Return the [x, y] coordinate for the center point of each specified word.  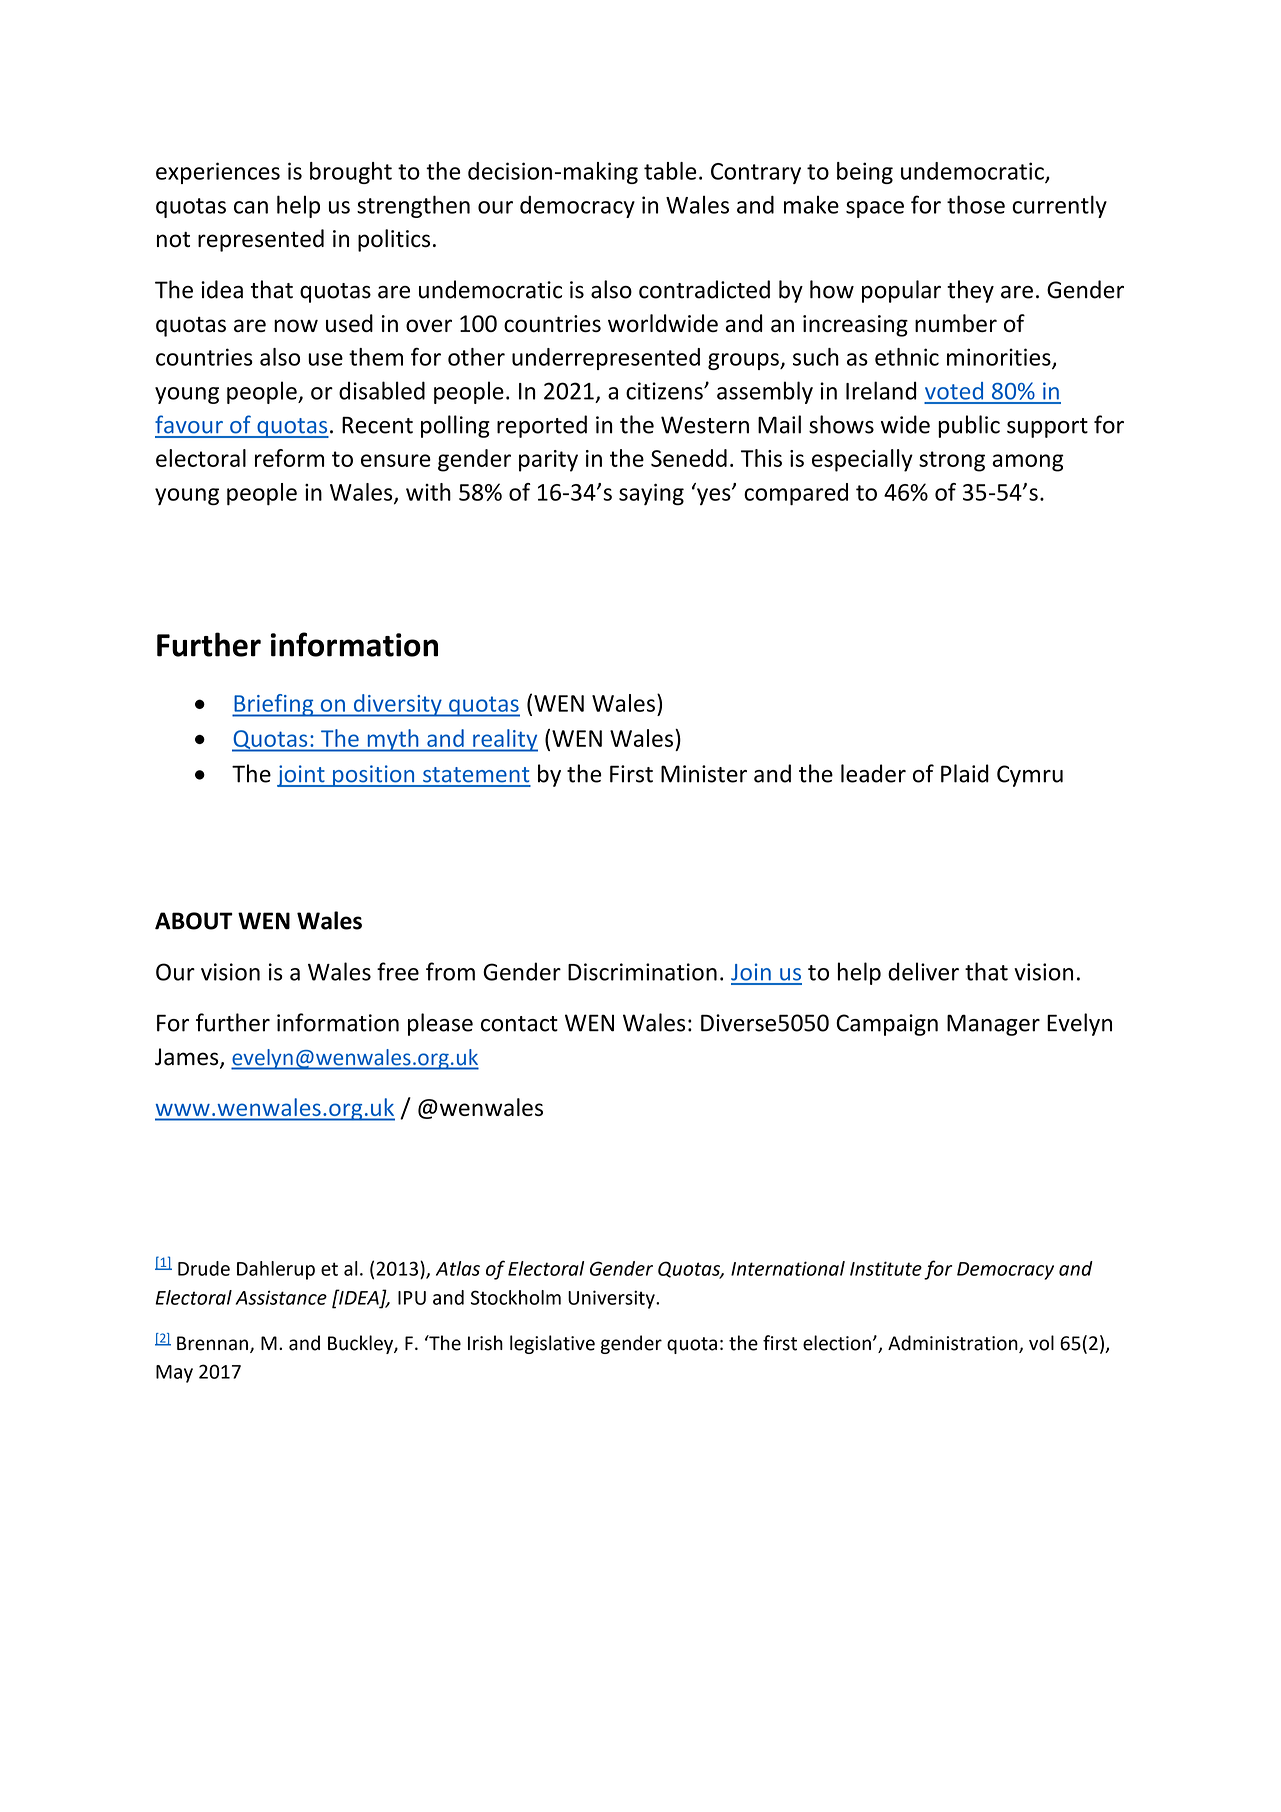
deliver [923, 971]
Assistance [281, 1297]
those [976, 204]
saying [651, 494]
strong [952, 461]
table [670, 171]
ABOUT [194, 921]
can [251, 207]
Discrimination [642, 972]
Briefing [274, 705]
